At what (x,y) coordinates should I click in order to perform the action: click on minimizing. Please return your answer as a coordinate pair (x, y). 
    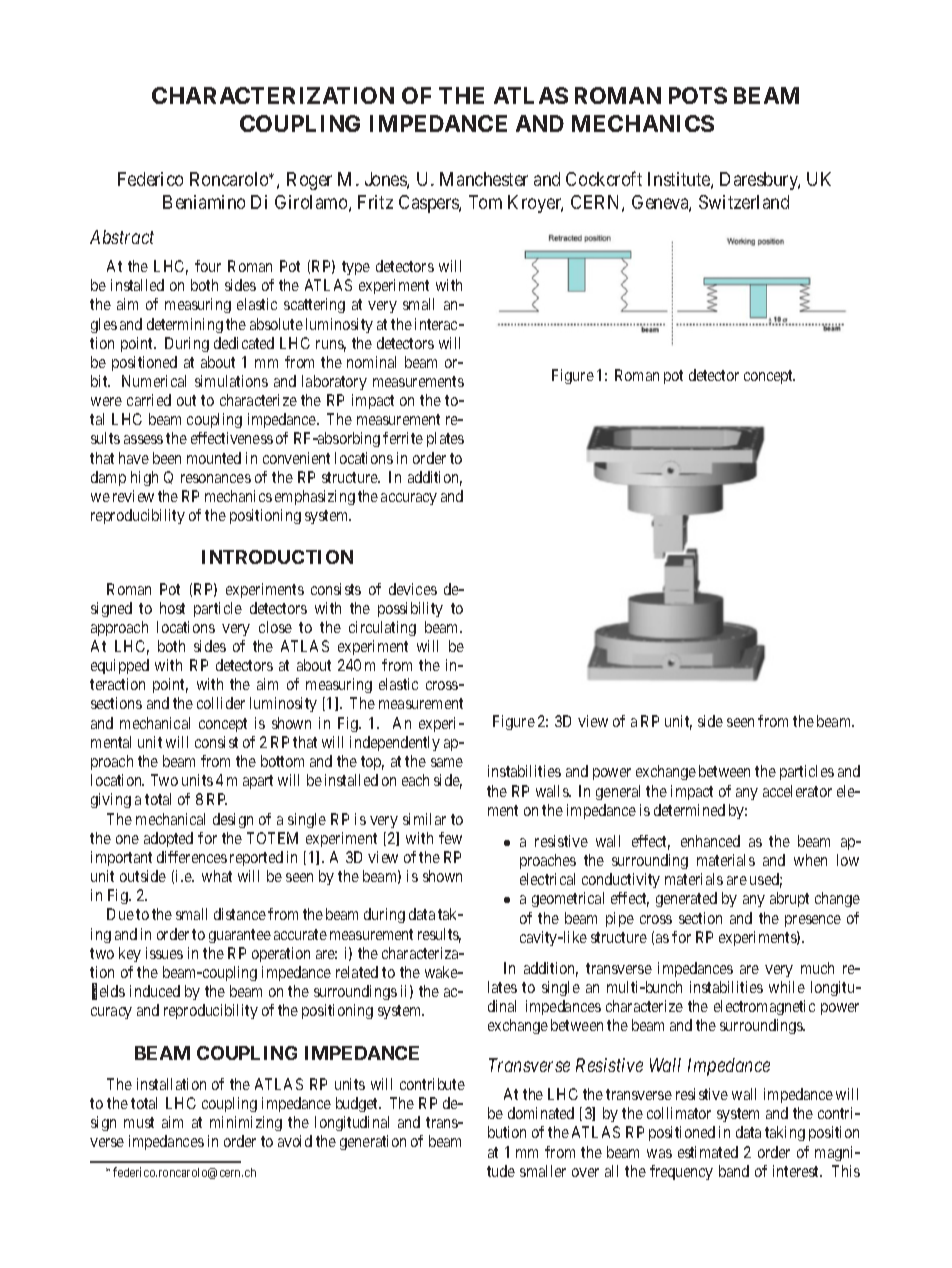
    Looking at the image, I should click on (246, 1123).
